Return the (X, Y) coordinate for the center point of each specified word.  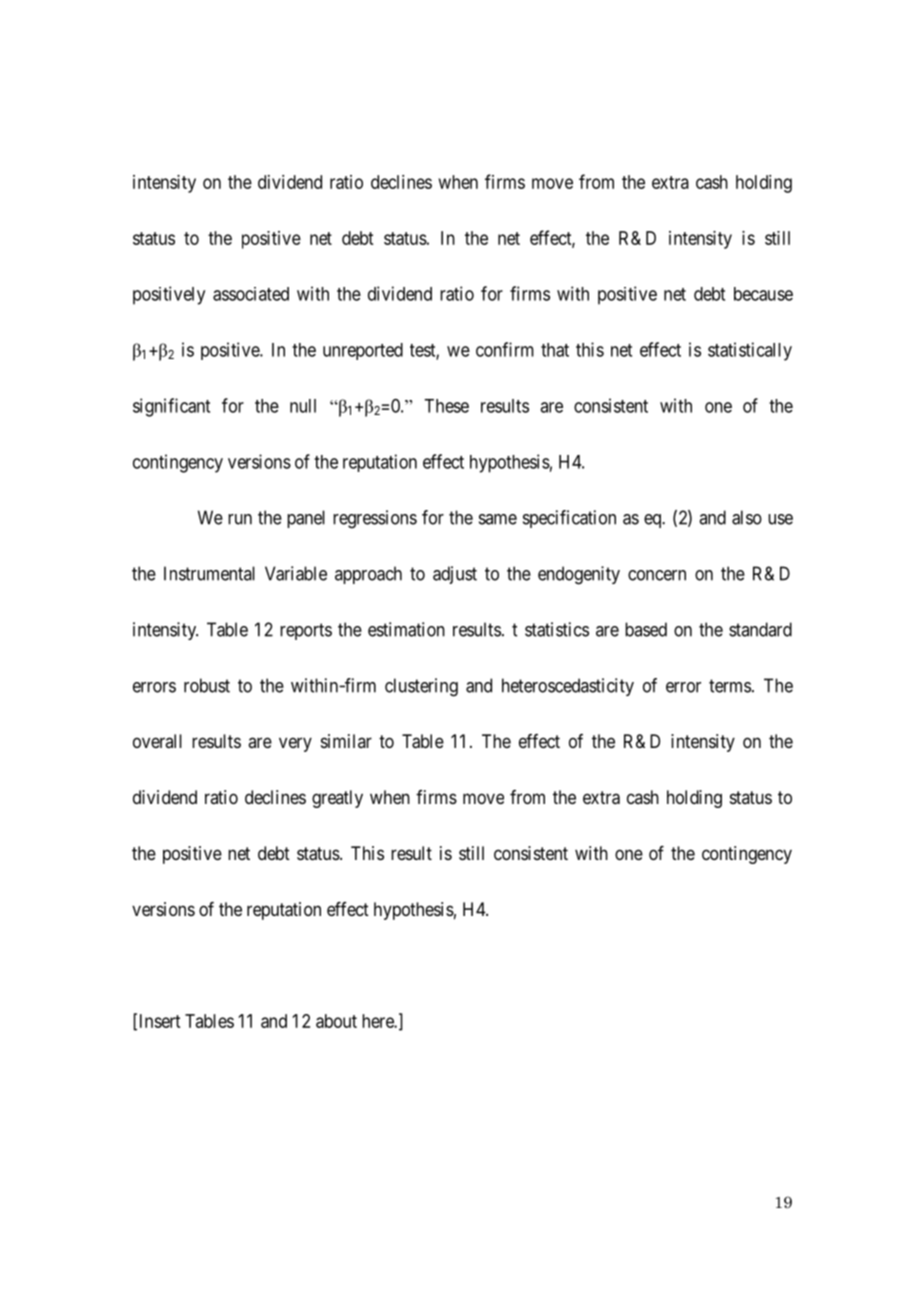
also (747, 517)
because (763, 294)
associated (251, 294)
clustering (421, 687)
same (498, 519)
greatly (337, 799)
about (336, 1021)
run (240, 519)
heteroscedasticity (568, 687)
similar (346, 741)
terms (730, 686)
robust (207, 685)
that (555, 350)
